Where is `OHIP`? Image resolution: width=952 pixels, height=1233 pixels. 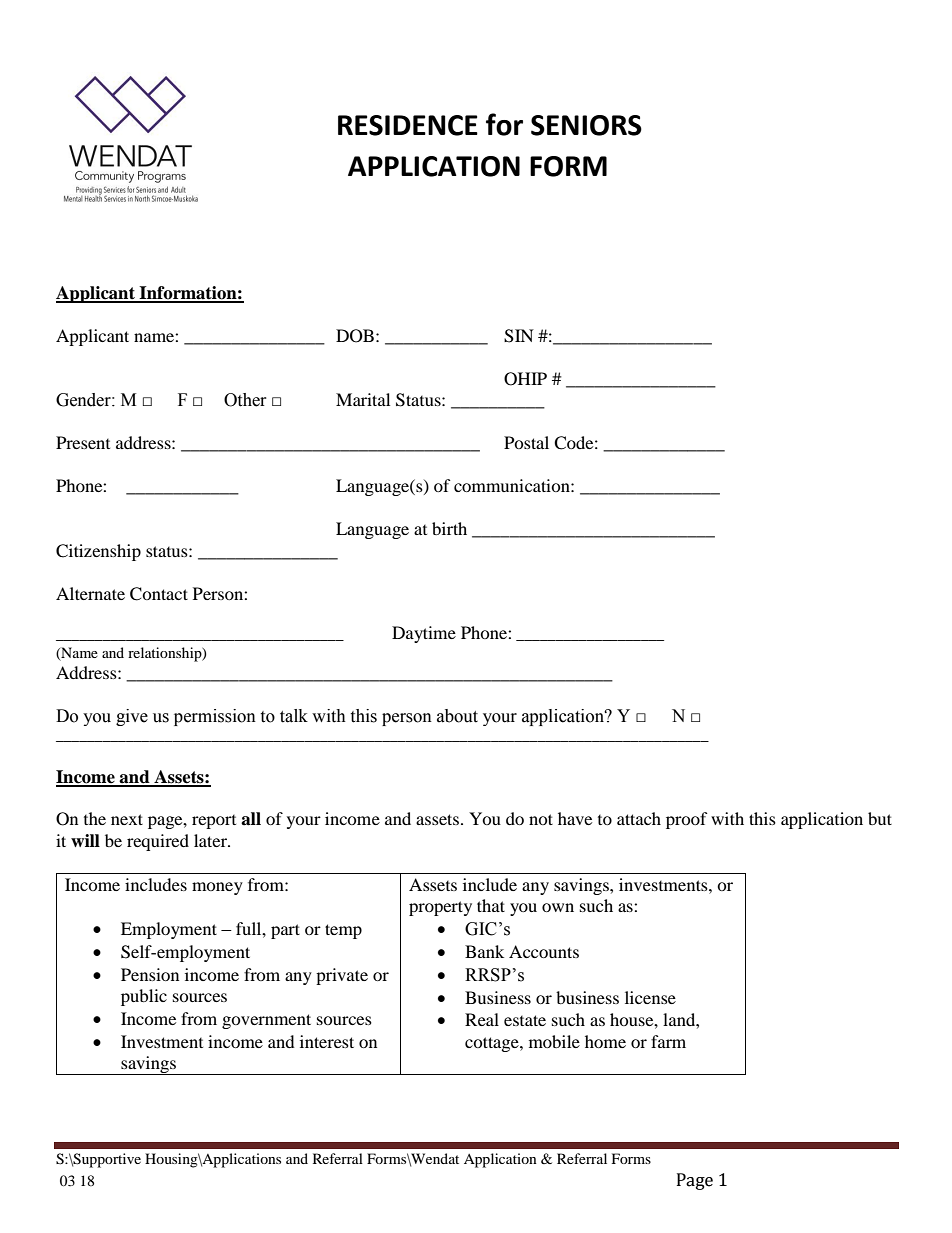 OHIP is located at coordinates (525, 379).
